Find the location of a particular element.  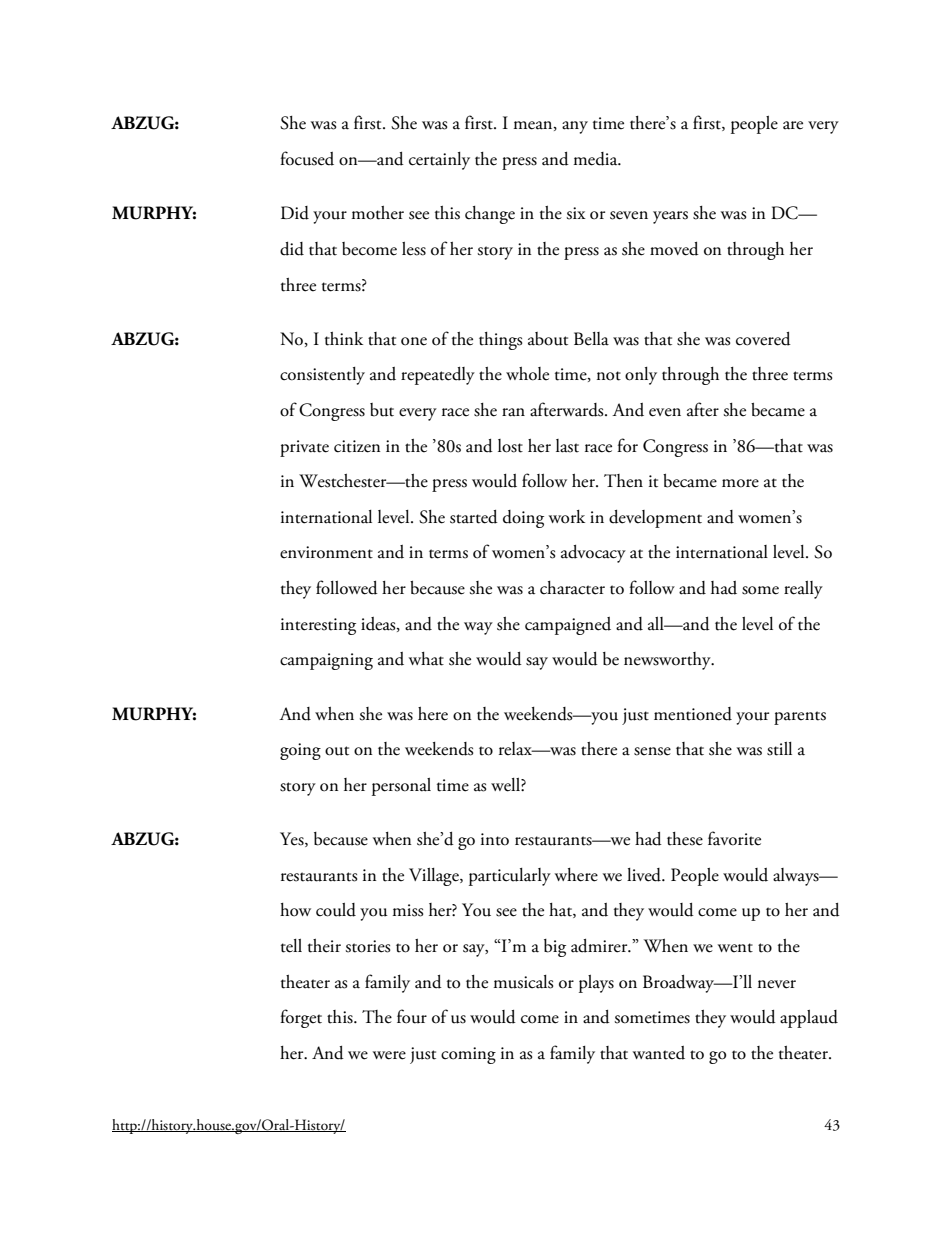

really is located at coordinates (803, 590).
